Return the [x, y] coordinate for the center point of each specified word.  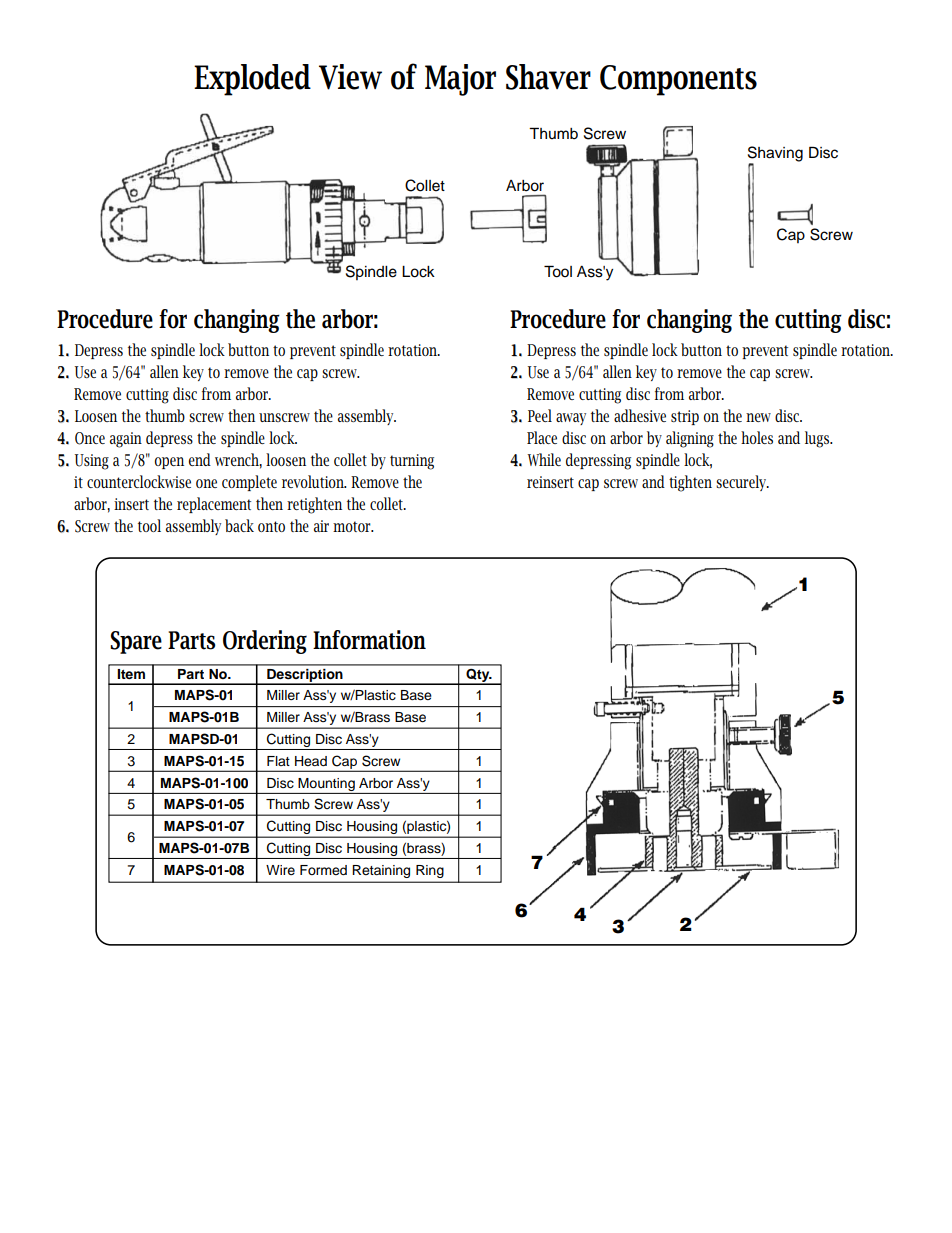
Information [369, 640]
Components [678, 80]
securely [742, 483]
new [758, 417]
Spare [136, 642]
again [126, 440]
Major [460, 80]
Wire [280, 870]
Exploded [252, 80]
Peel [540, 415]
